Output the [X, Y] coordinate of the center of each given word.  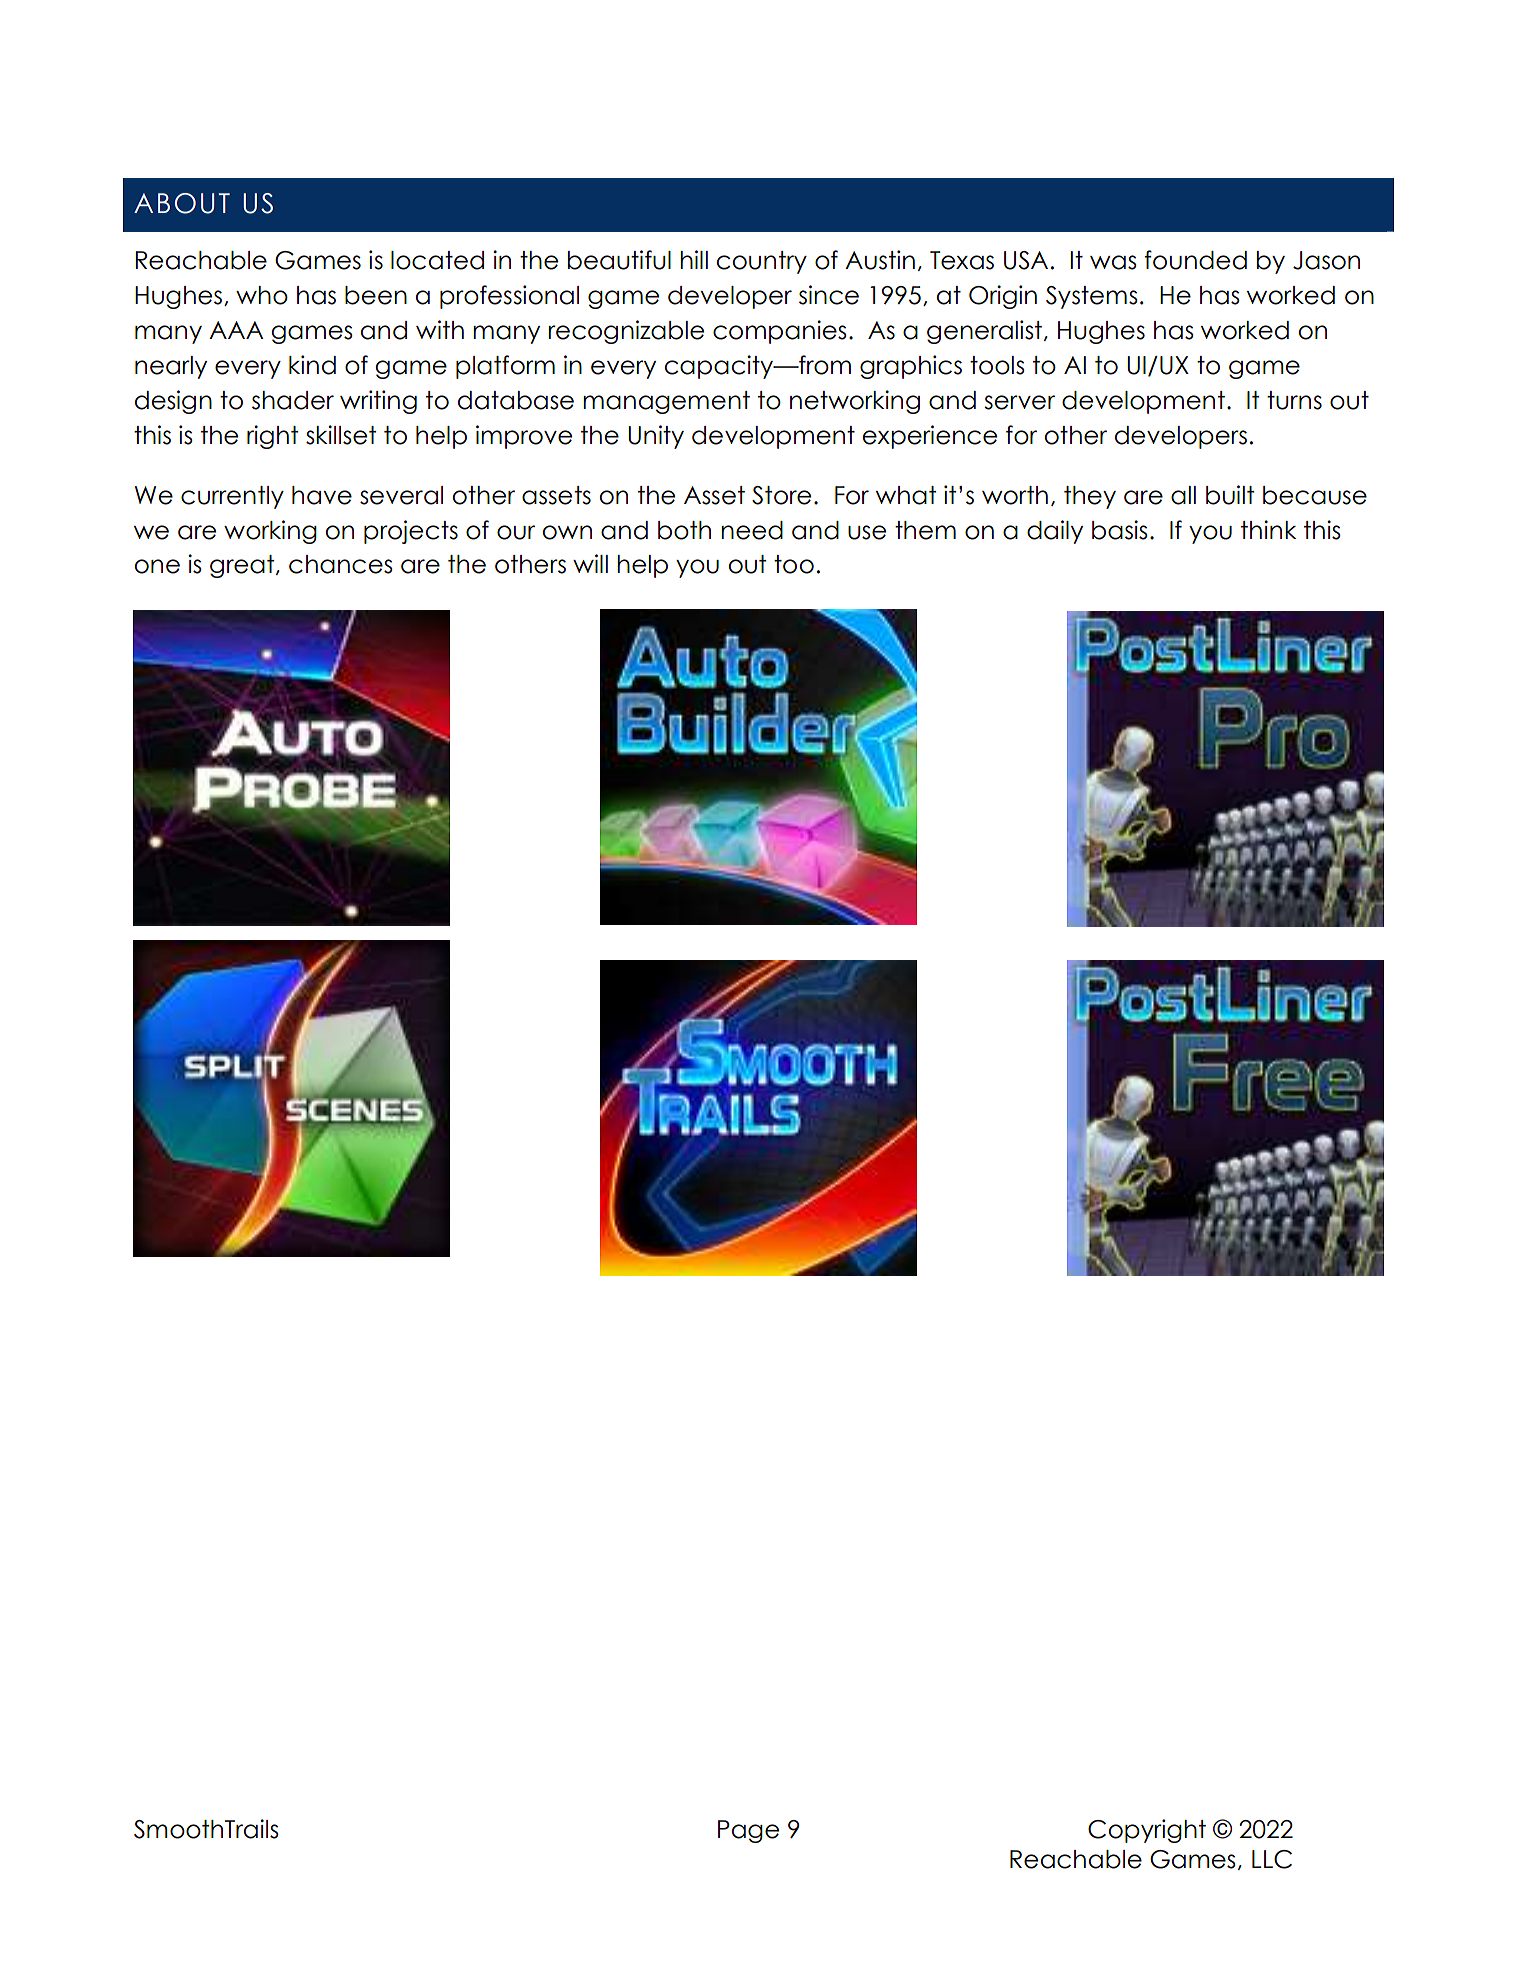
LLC [1272, 1859]
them [925, 530]
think [1268, 529]
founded [1196, 260]
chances [341, 564]
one [157, 566]
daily [1055, 532]
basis [1120, 530]
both [684, 530]
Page [748, 1831]
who [262, 295]
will [590, 563]
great [243, 566]
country [762, 262]
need [752, 530]
